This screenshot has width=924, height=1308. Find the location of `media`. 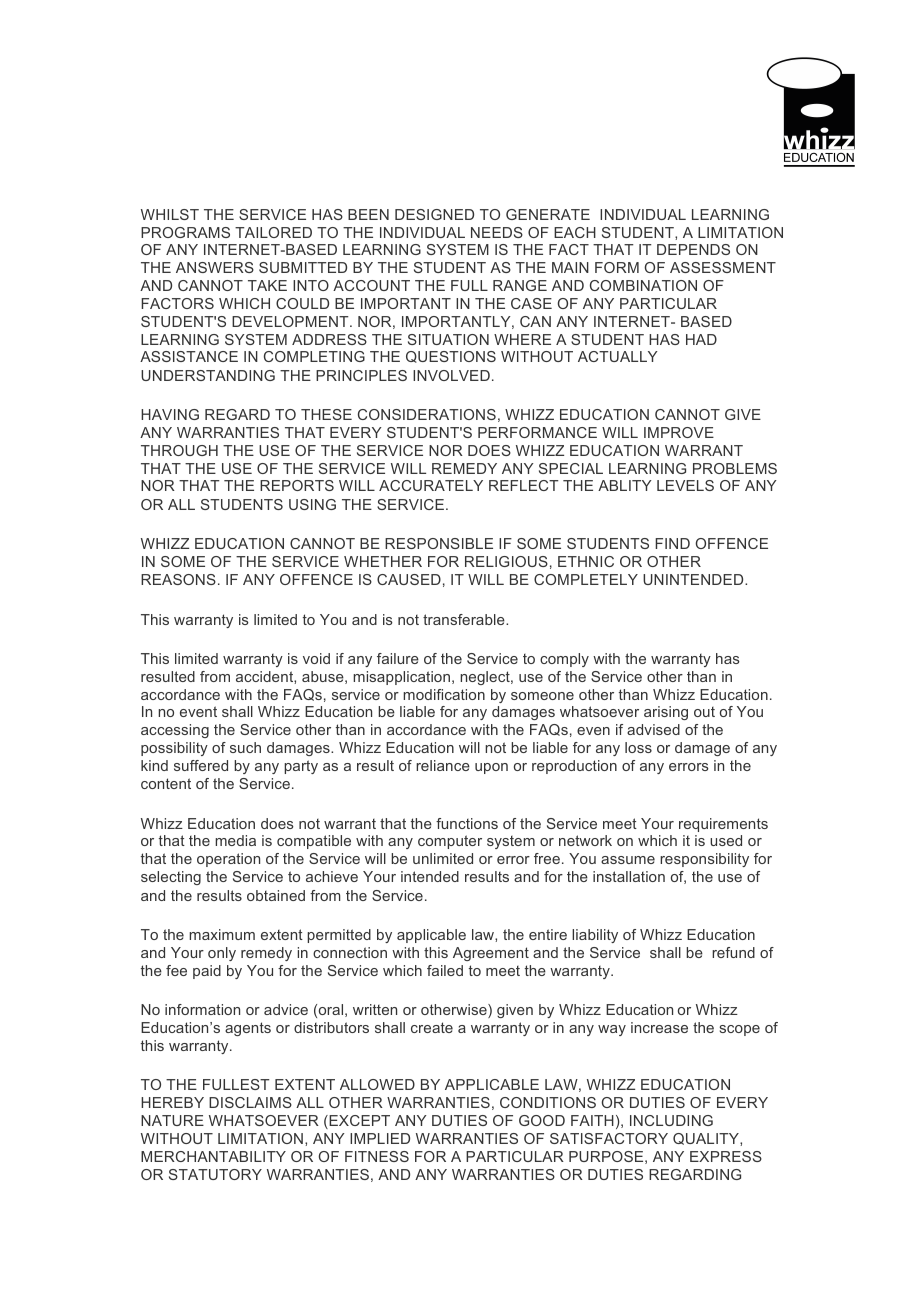

media is located at coordinates (235, 840).
